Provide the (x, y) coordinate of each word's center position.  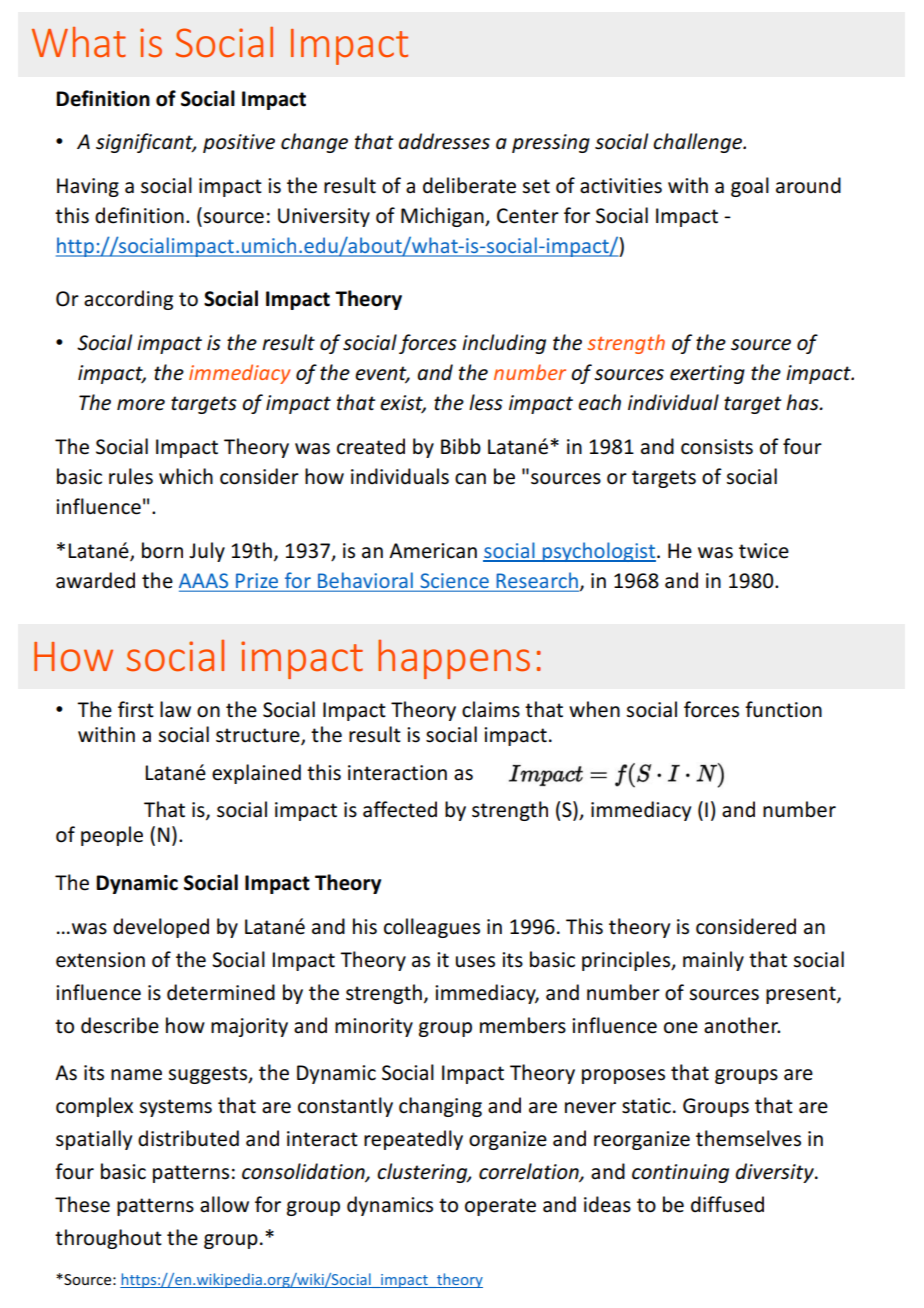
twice (764, 551)
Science (454, 582)
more (141, 405)
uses (475, 962)
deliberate (469, 185)
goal (750, 187)
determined (221, 992)
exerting (707, 374)
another (742, 1025)
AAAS (205, 582)
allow (224, 1204)
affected (400, 809)
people (112, 836)
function (783, 709)
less (486, 402)
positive (239, 143)
